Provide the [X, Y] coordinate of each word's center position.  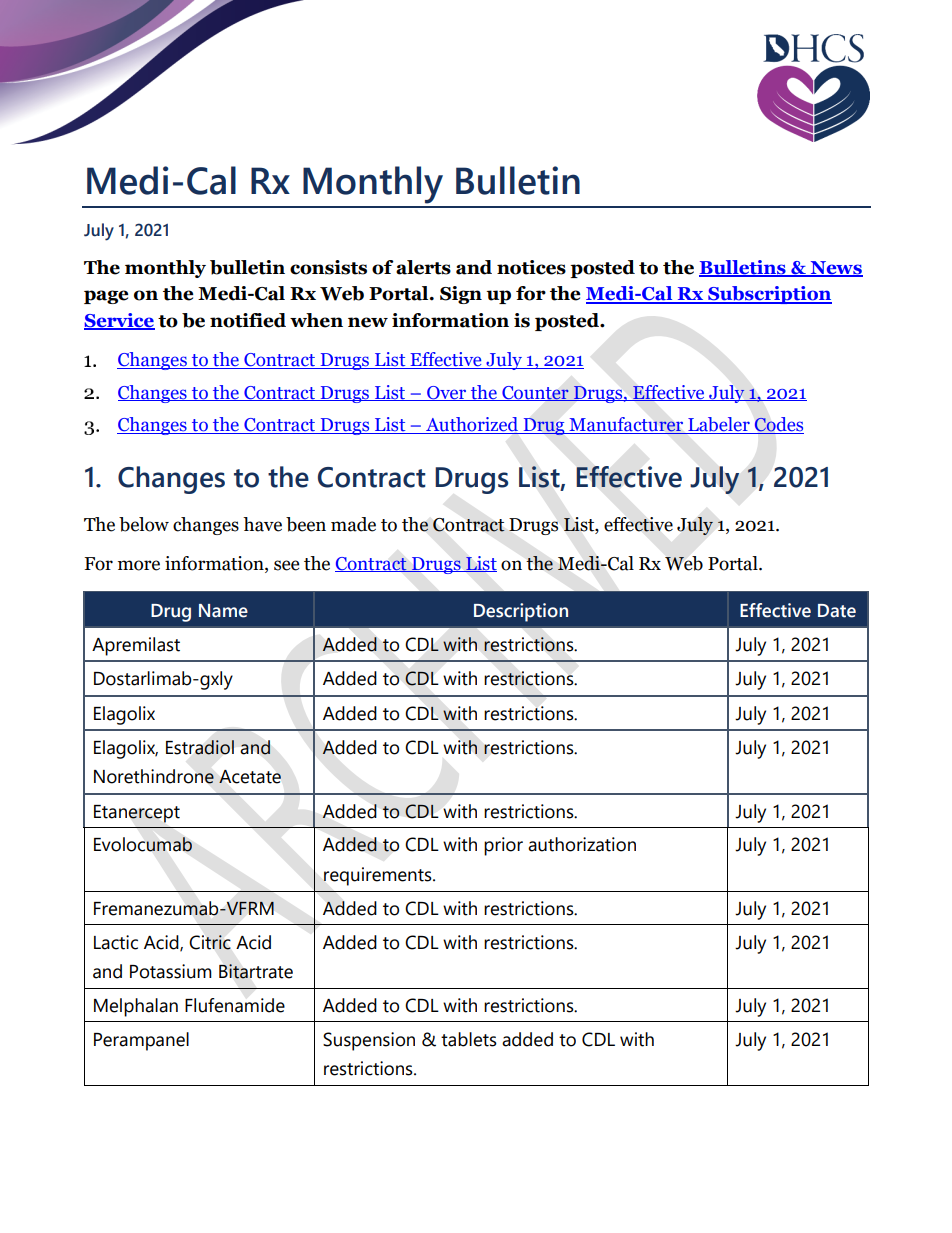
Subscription [769, 295]
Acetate [250, 777]
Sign [461, 295]
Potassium [171, 971]
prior [503, 846]
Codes [778, 425]
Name [223, 611]
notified [248, 320]
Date [837, 611]
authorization [582, 844]
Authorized [472, 425]
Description [521, 612]
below [144, 524]
